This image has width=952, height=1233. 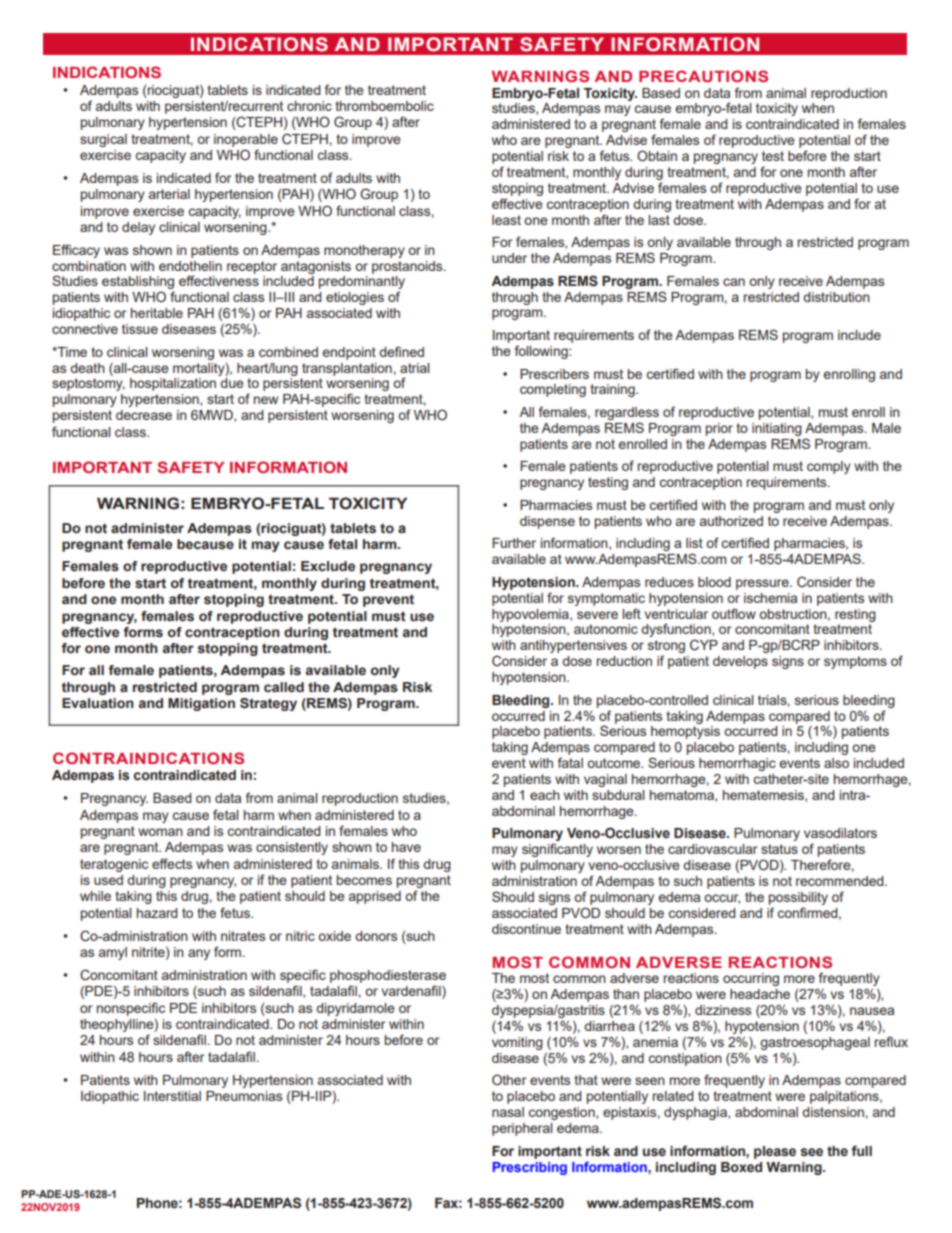 I want to click on thromboembolic, so click(x=384, y=106).
